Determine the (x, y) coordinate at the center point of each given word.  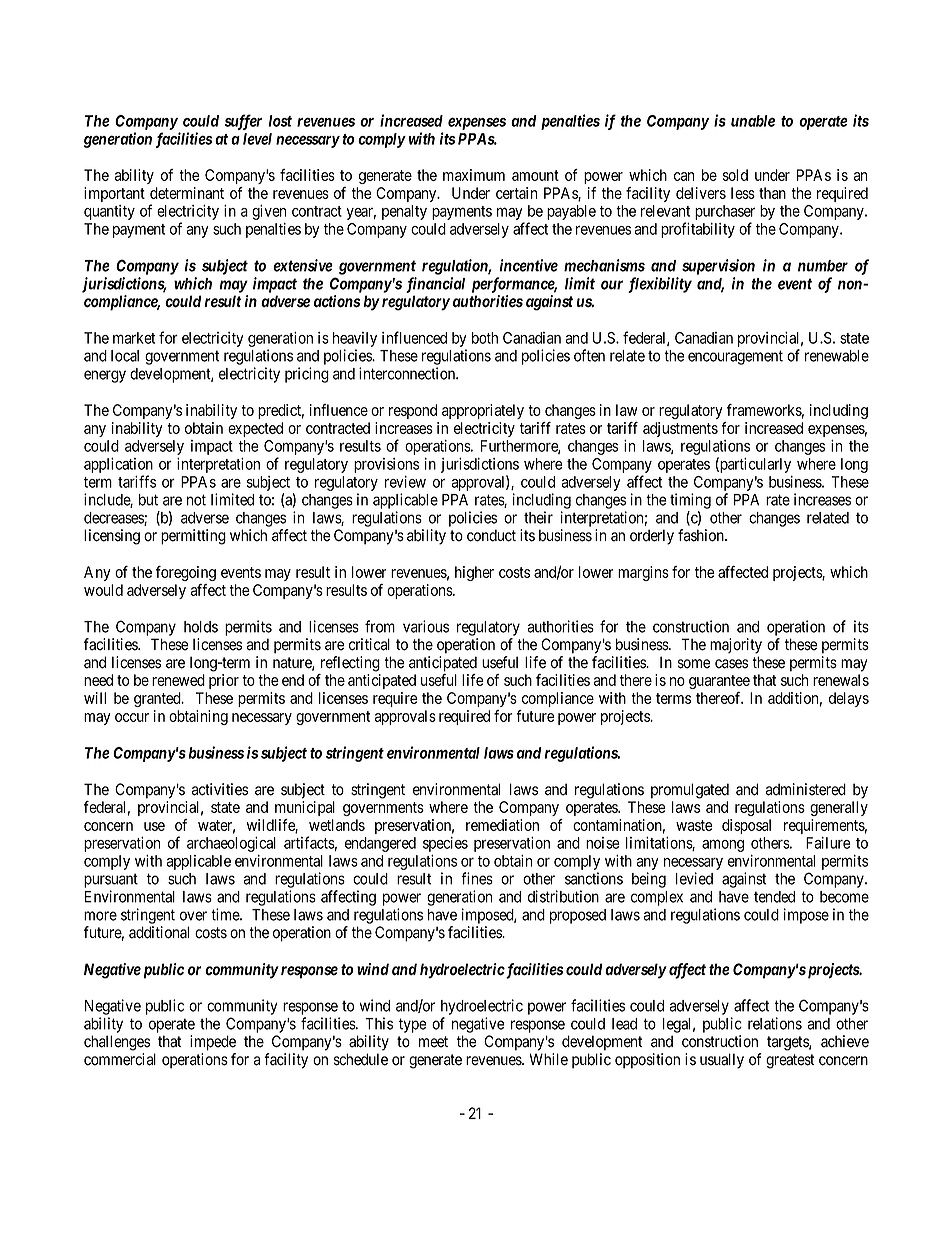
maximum (474, 175)
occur (132, 717)
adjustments (680, 429)
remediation (502, 825)
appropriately (483, 411)
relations (775, 1023)
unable (753, 121)
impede (213, 1043)
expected (255, 429)
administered (805, 789)
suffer (243, 122)
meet (433, 1042)
